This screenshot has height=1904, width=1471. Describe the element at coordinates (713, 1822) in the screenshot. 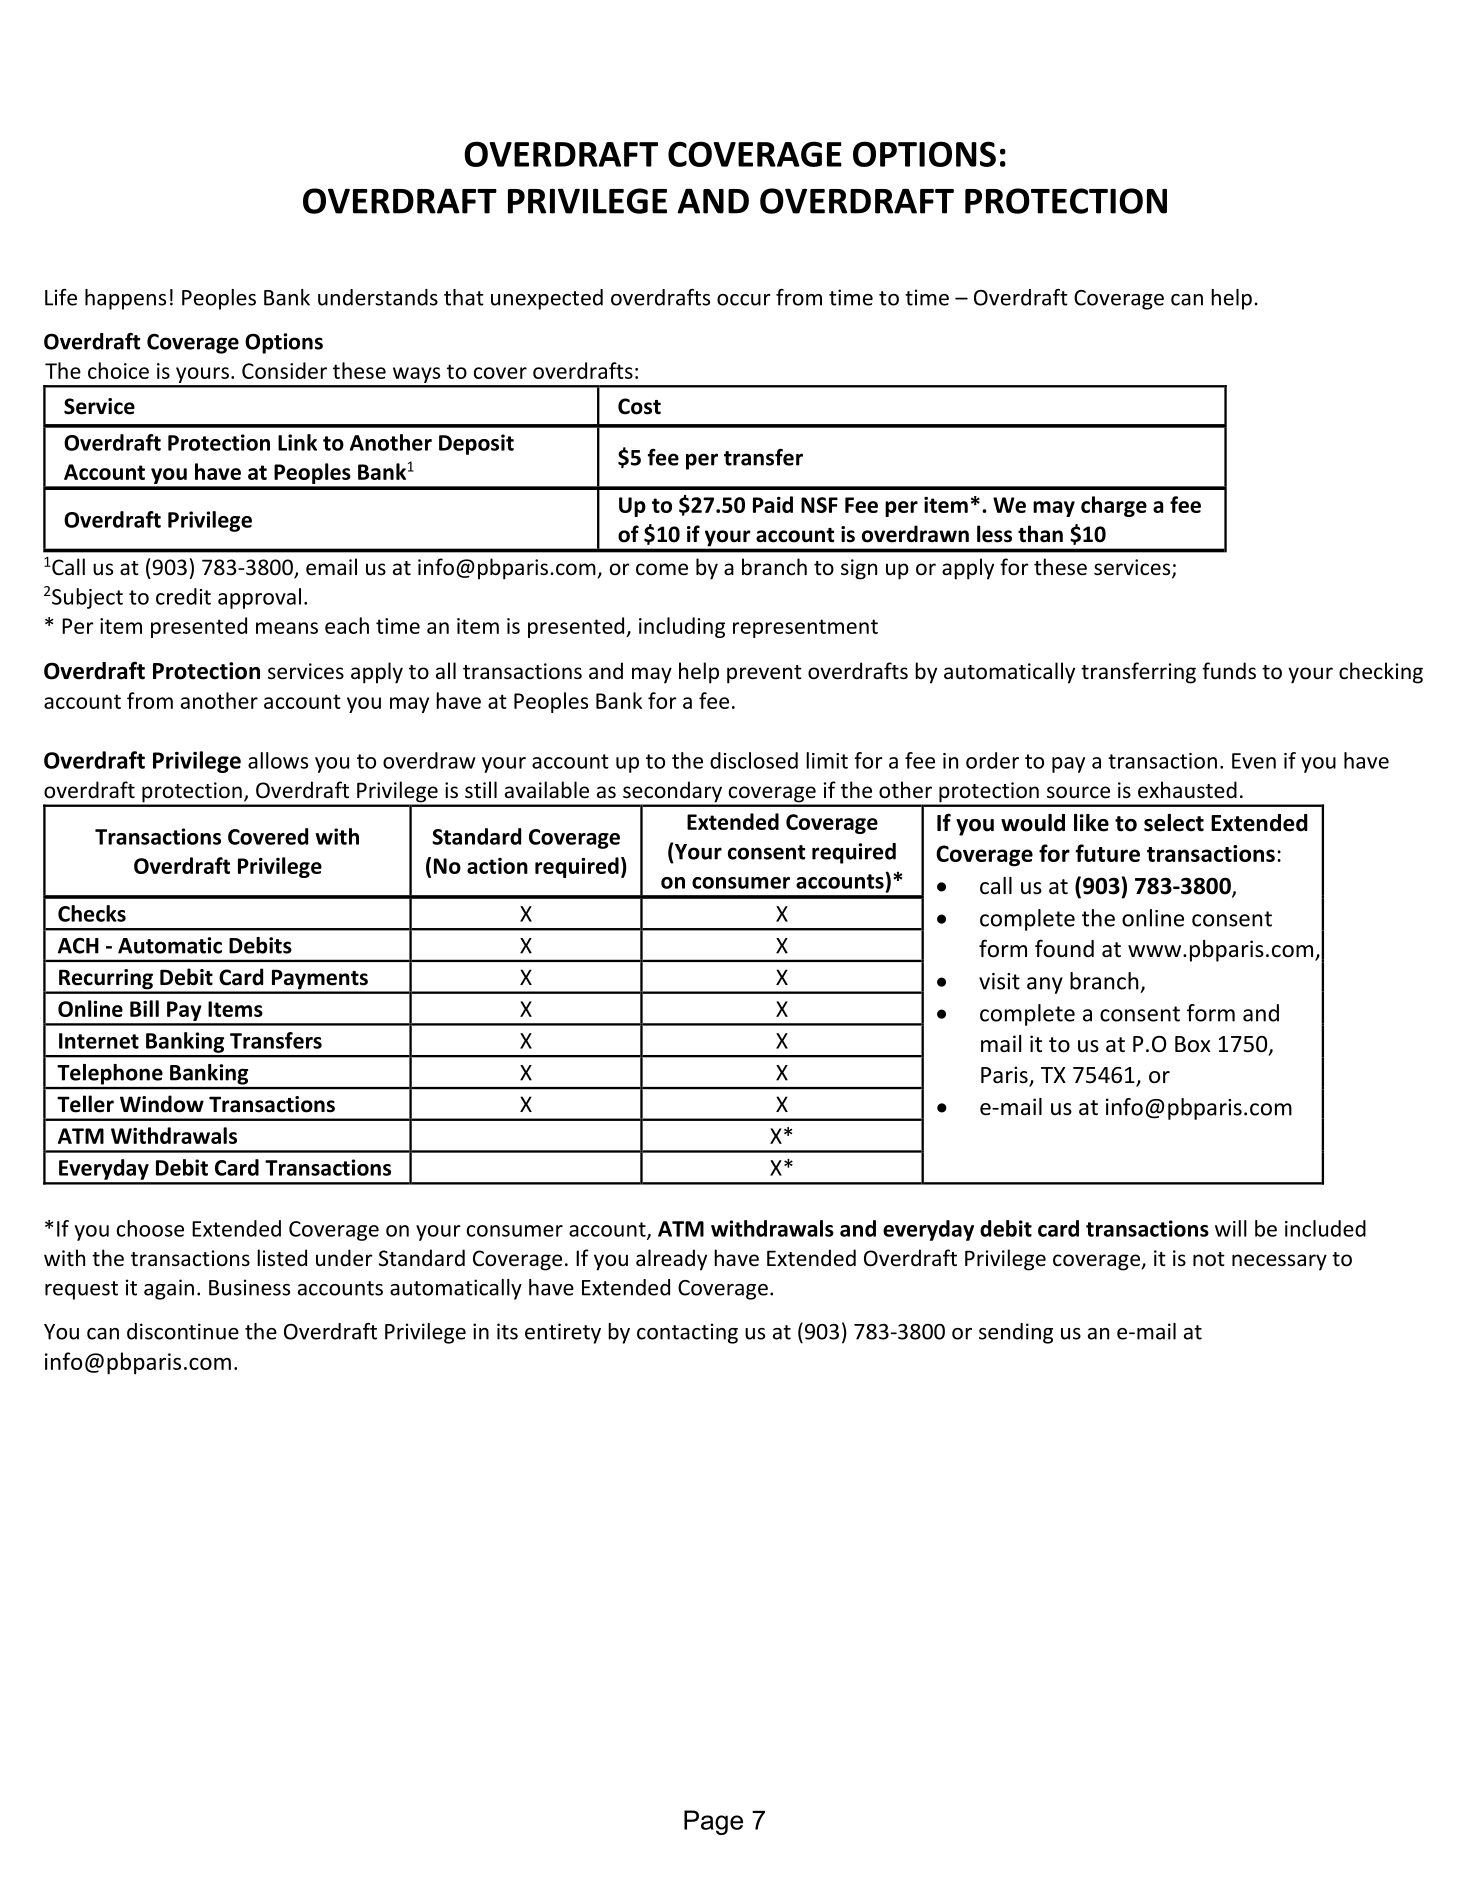

I see `Page` at that location.
